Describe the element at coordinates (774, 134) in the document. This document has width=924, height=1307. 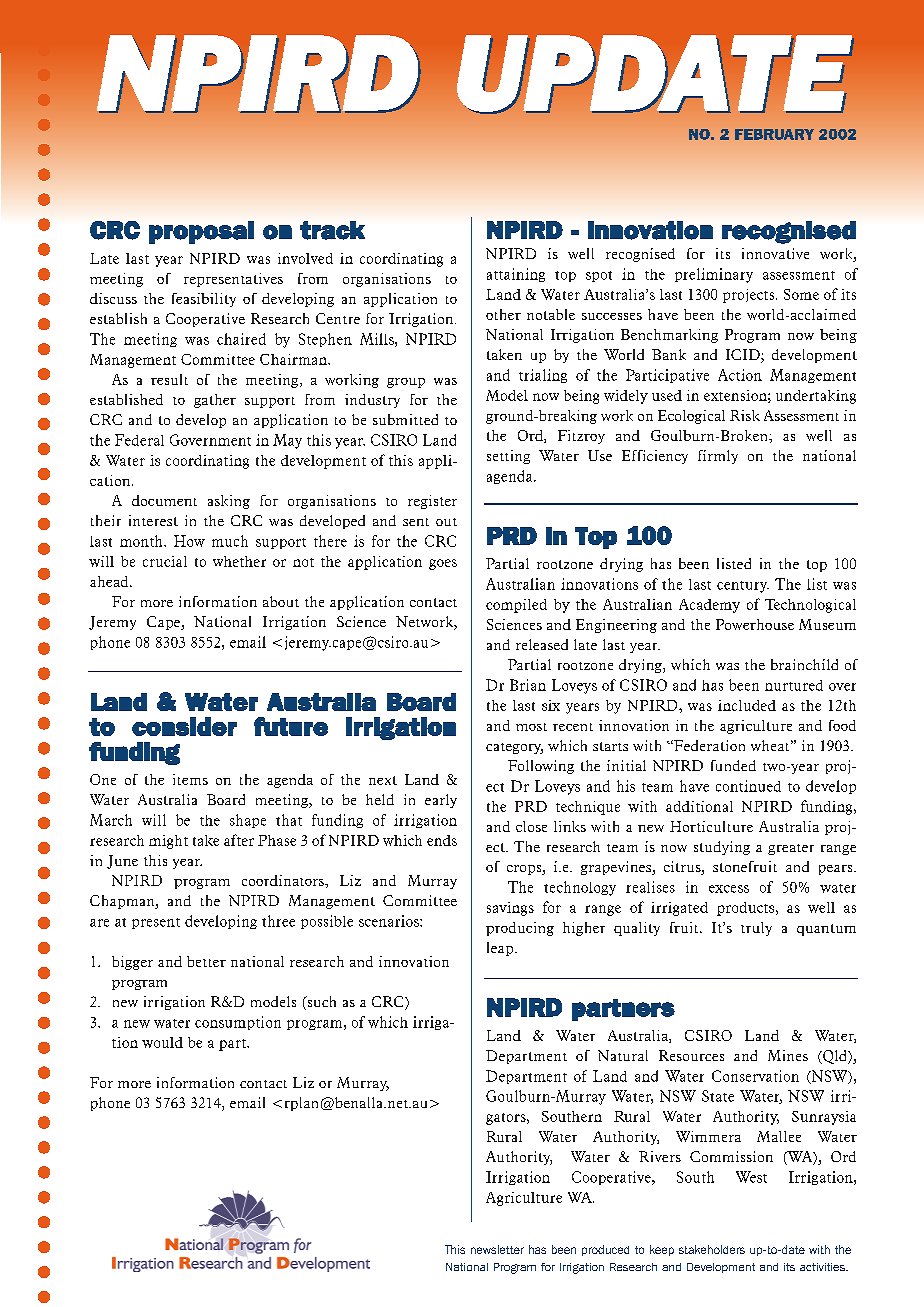
I see `FEBRUARY` at that location.
